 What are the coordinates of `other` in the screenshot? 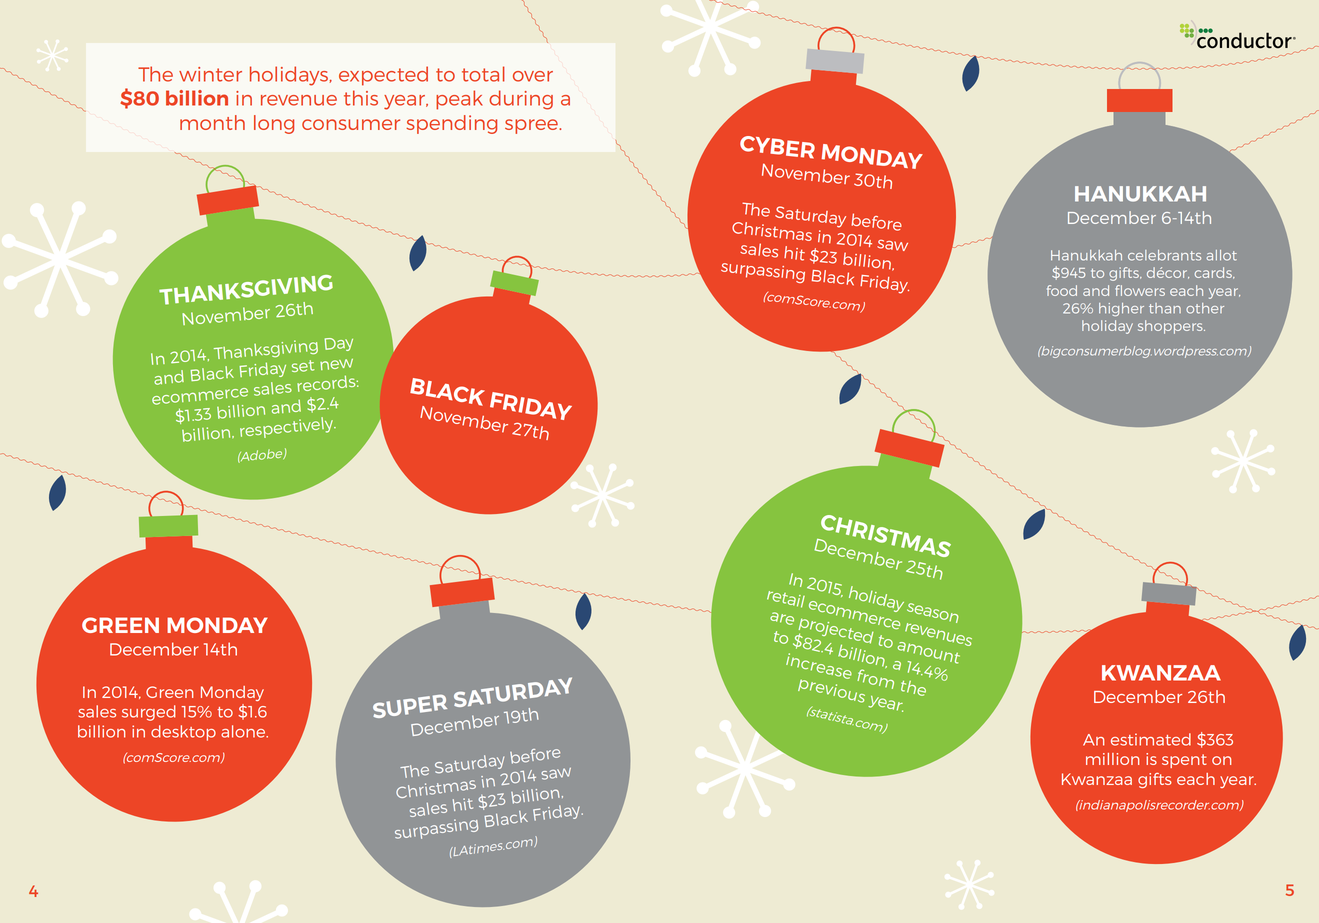 It's located at (1205, 308).
